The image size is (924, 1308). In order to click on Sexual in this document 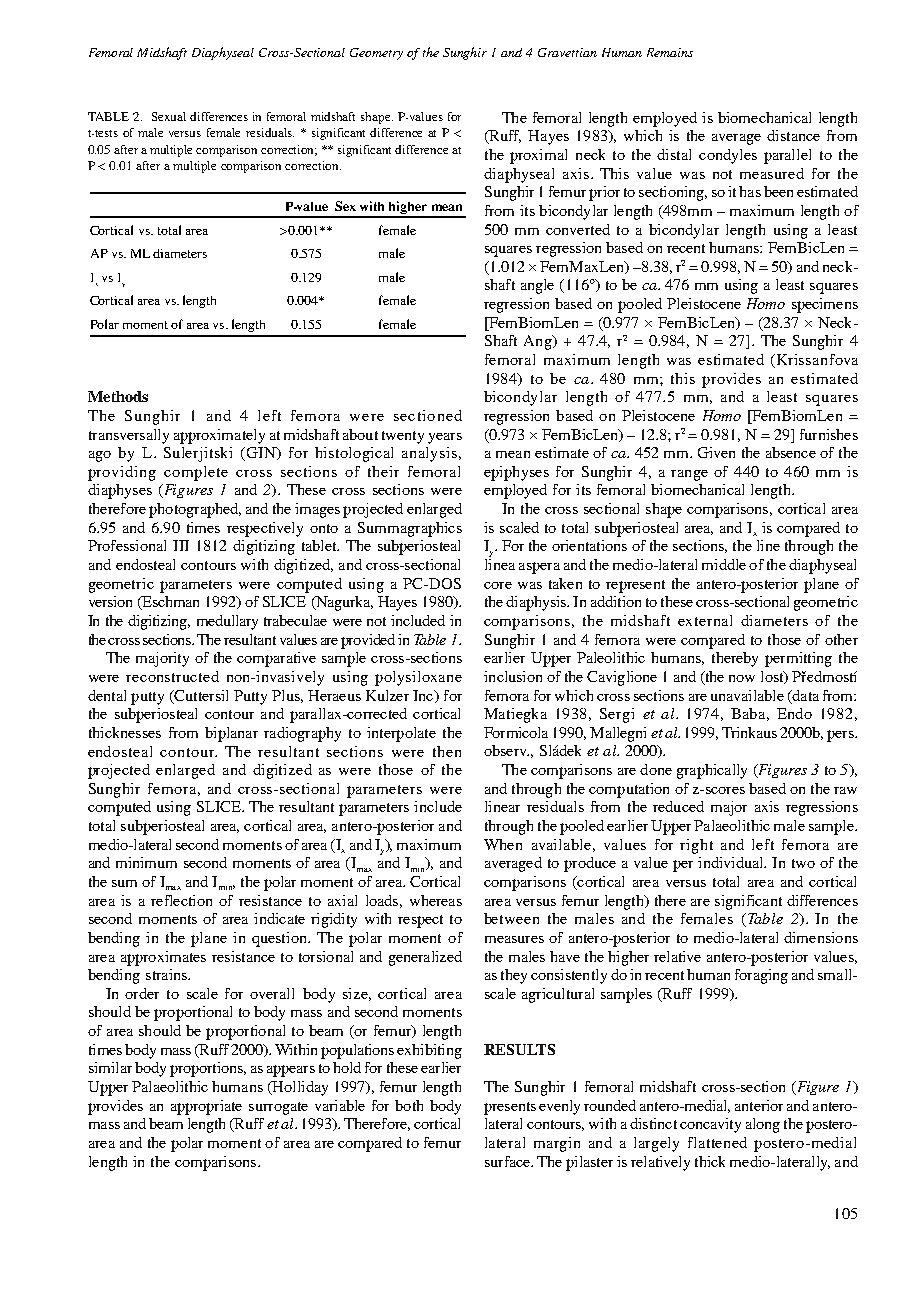, I will do `click(169, 116)`.
